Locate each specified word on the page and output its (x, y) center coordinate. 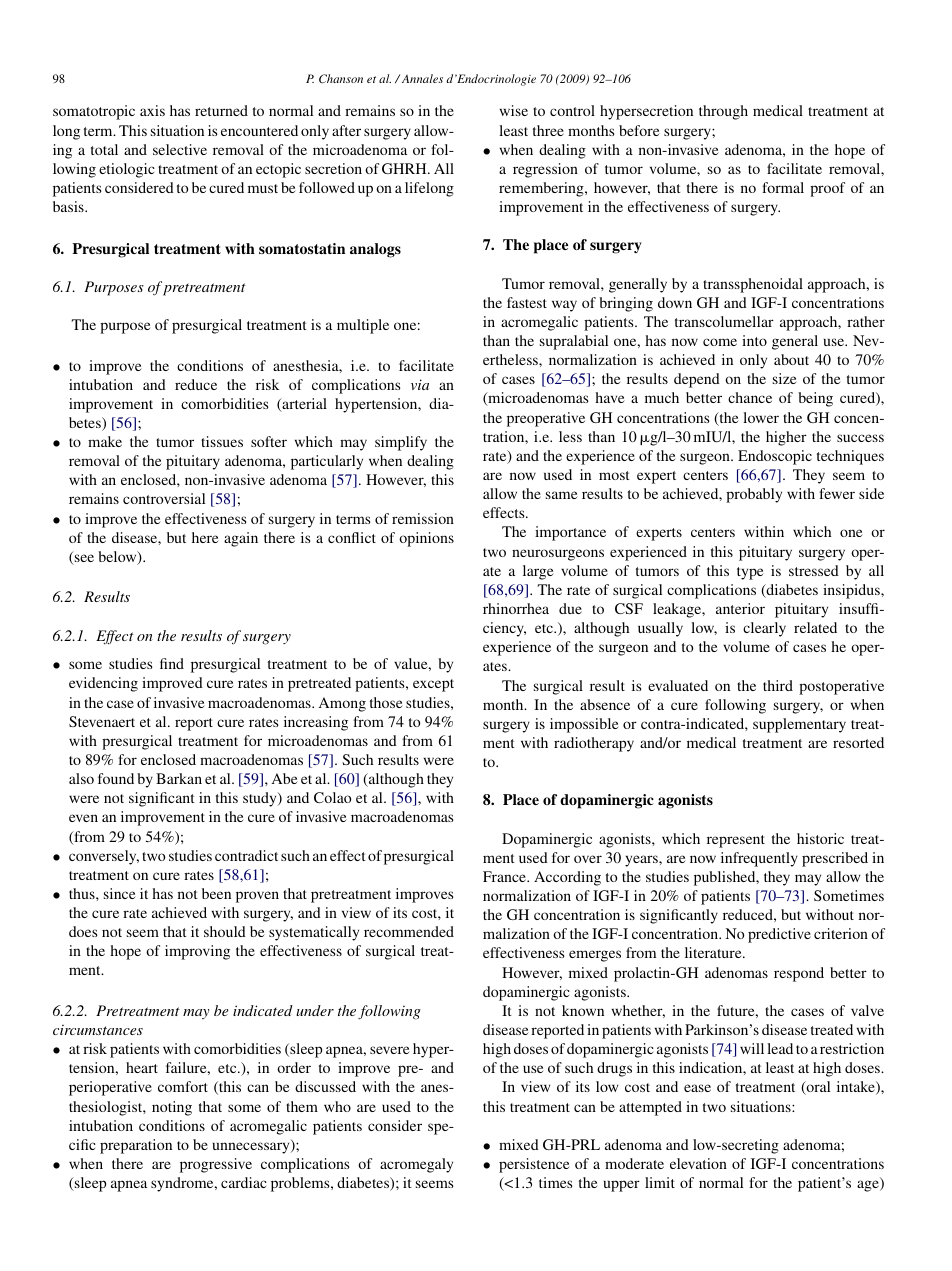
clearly (764, 629)
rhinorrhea (516, 608)
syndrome (183, 1184)
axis (152, 110)
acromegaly (416, 1165)
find (172, 663)
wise (514, 110)
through (723, 112)
